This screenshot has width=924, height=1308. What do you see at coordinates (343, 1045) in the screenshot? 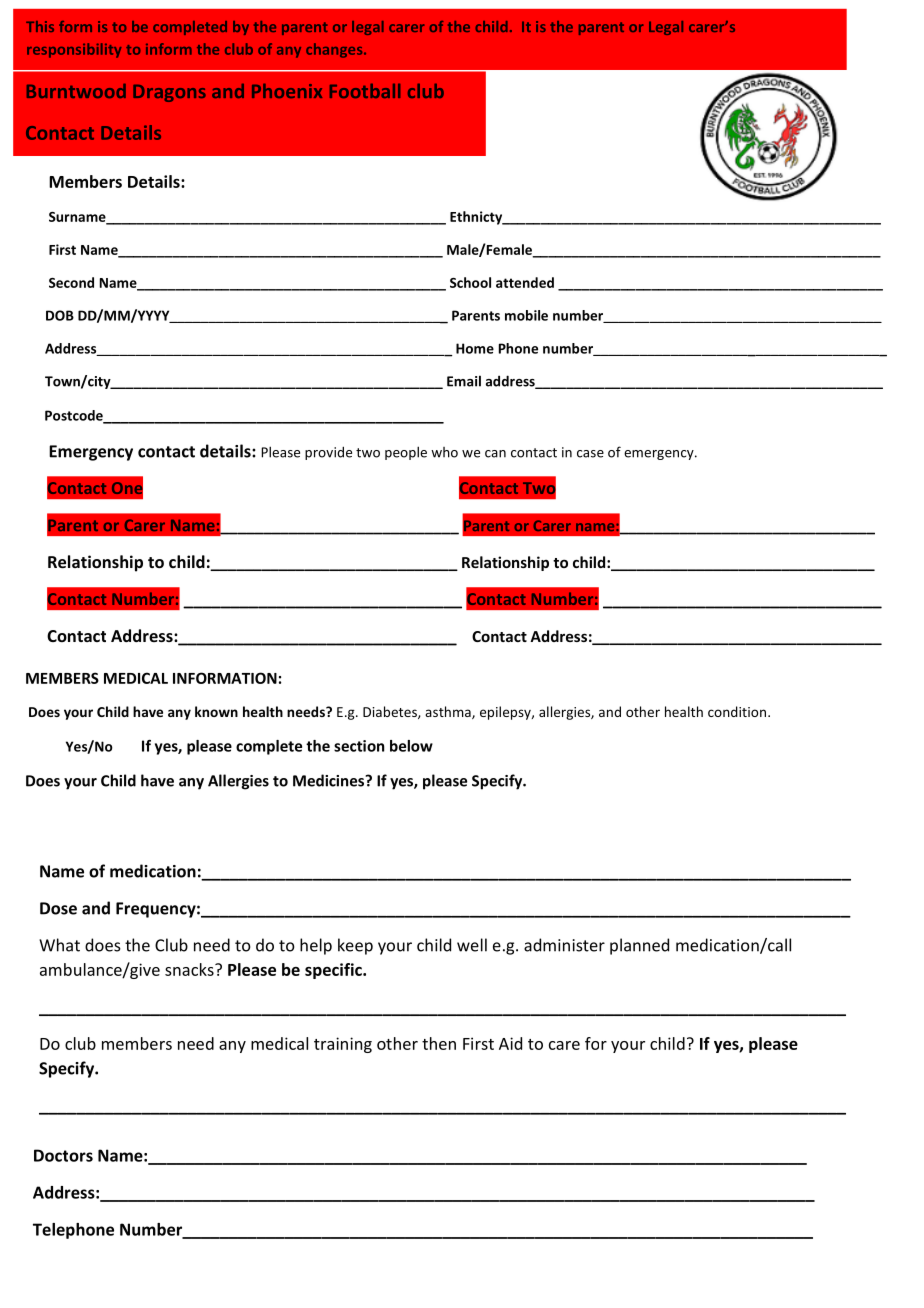
I see `training` at bounding box center [343, 1045].
